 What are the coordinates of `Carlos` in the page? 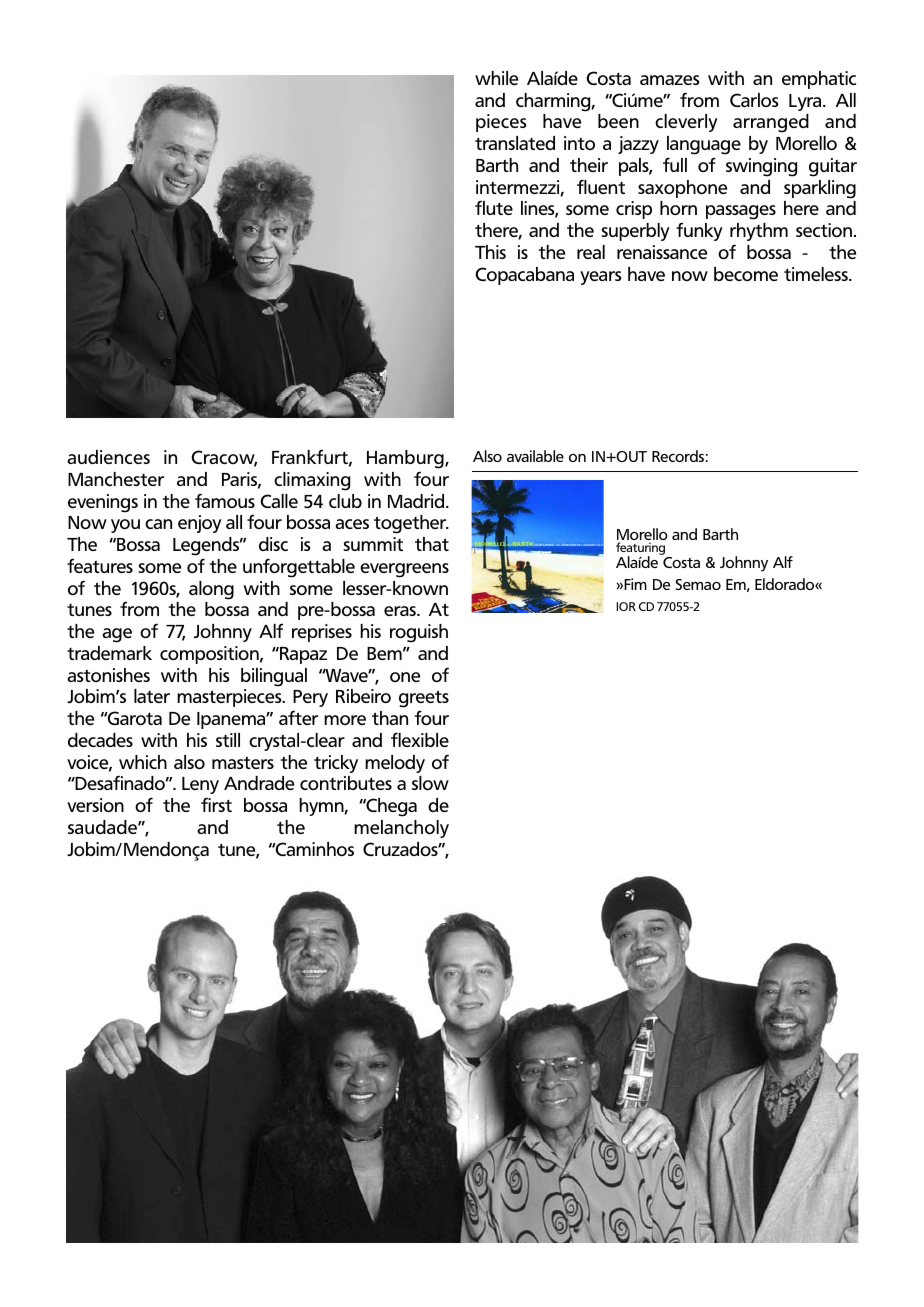 It's located at (754, 100).
